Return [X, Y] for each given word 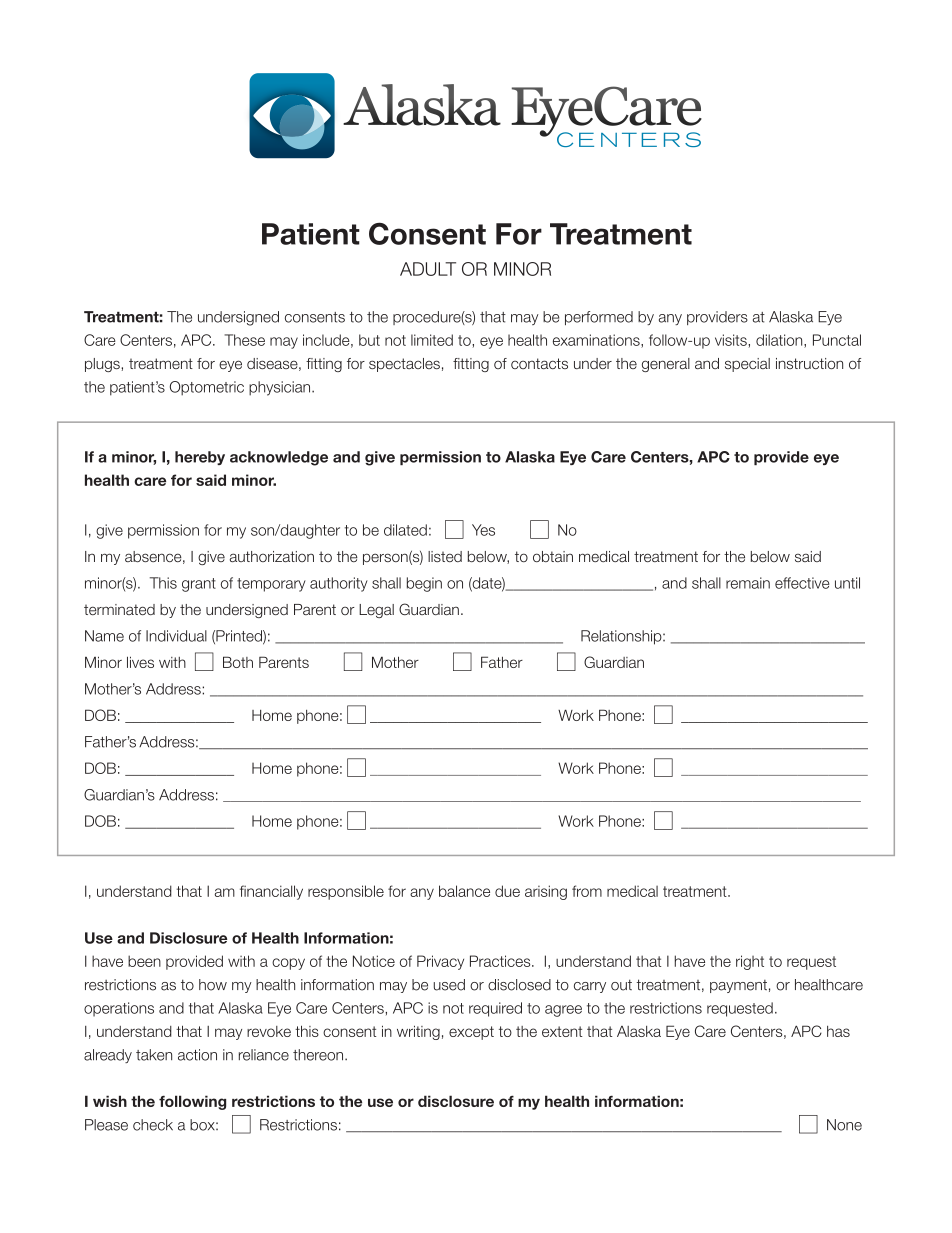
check [153, 1125]
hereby [200, 458]
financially [271, 892]
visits [732, 340]
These [244, 340]
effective [802, 583]
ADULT [428, 269]
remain [748, 583]
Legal [376, 611]
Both [238, 662]
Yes [483, 530]
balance [464, 891]
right [750, 962]
